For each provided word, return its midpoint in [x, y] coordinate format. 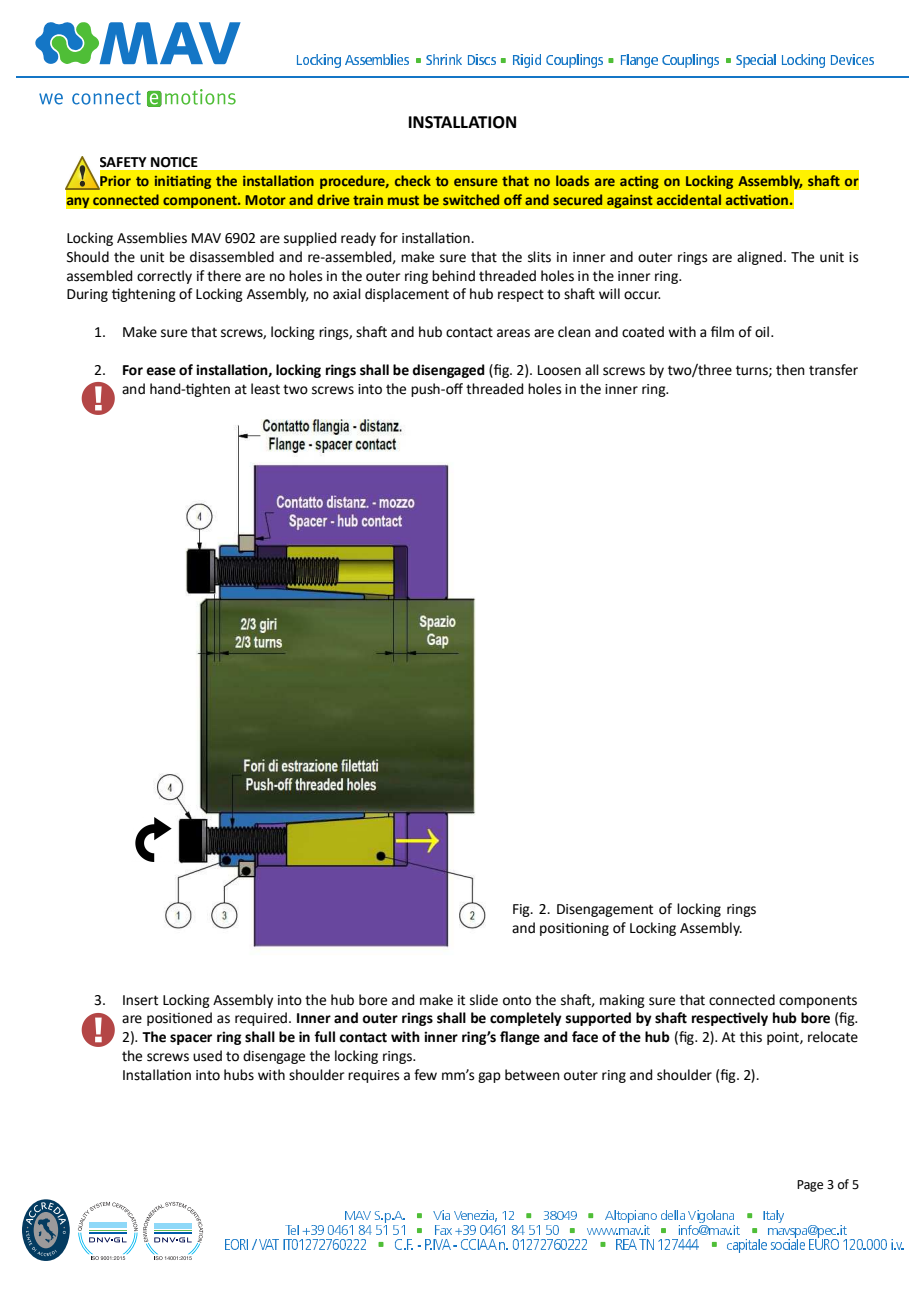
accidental [689, 199]
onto [517, 1000]
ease [161, 371]
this [751, 1037]
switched [471, 199]
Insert [140, 1000]
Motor [265, 200]
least [265, 389]
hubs [239, 1075]
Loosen [559, 370]
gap [489, 1077]
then [790, 370]
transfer [833, 370]
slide [484, 1000]
